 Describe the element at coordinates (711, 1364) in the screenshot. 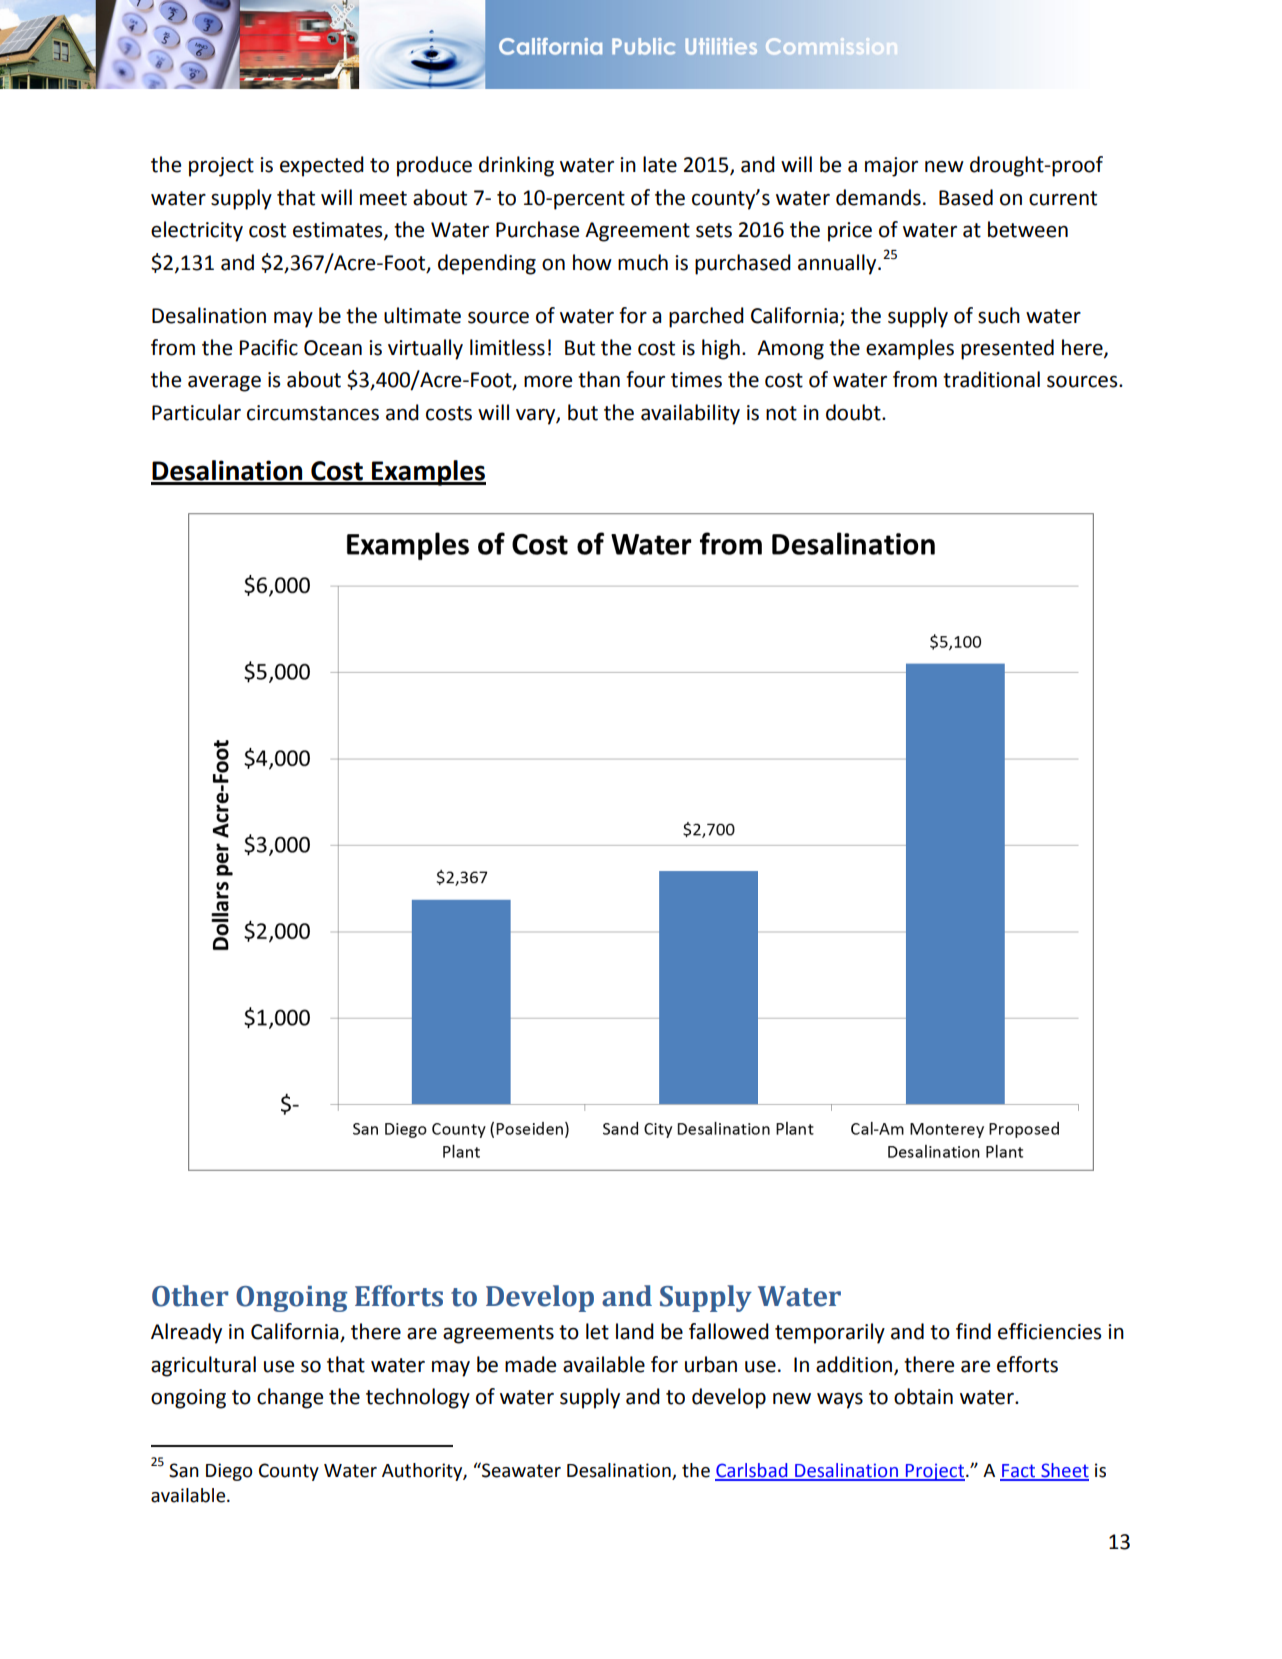

I see `urban` at that location.
